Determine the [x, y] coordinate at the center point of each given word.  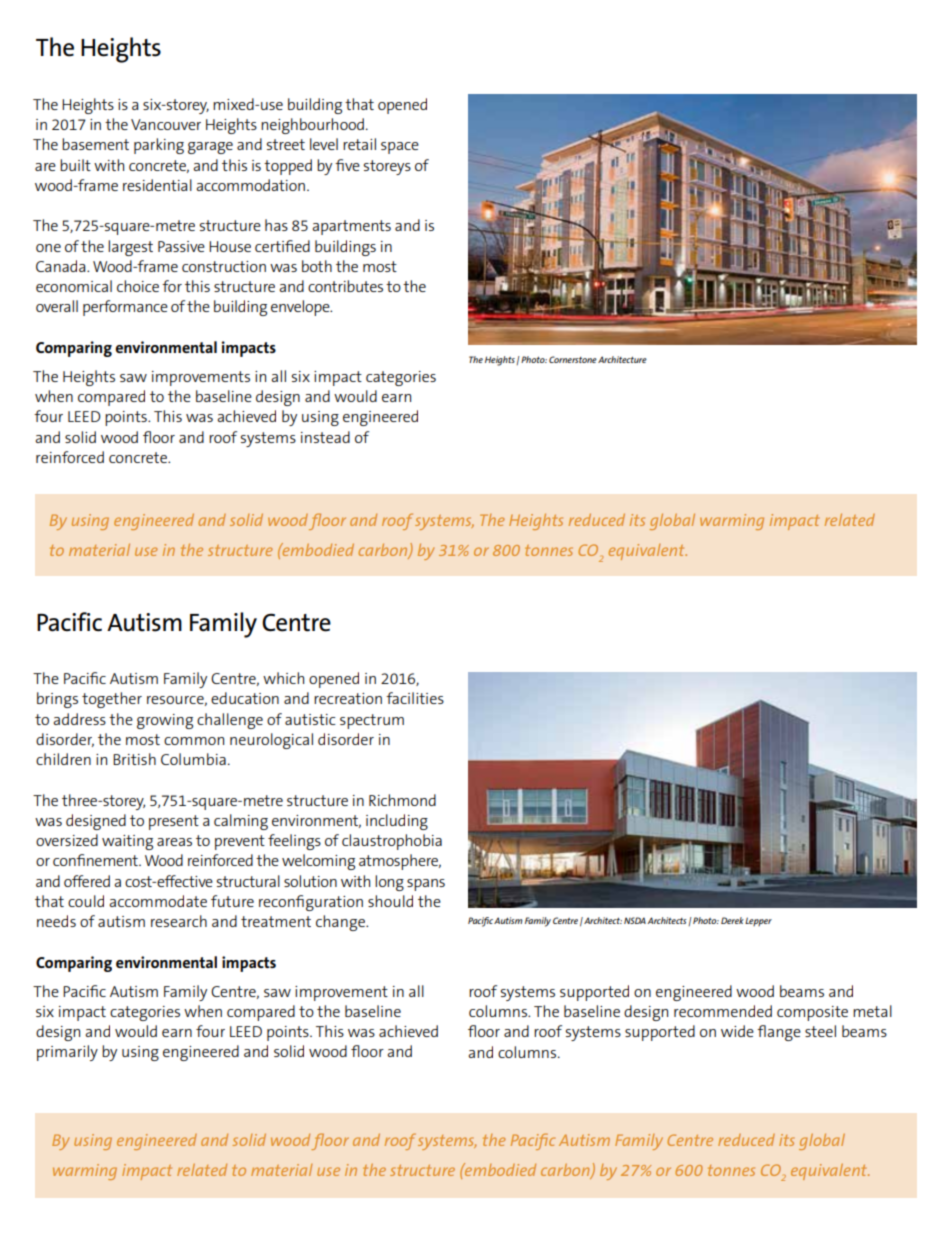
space [400, 148]
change [341, 923]
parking [159, 146]
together [112, 700]
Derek [732, 920]
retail [359, 144]
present [174, 822]
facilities [415, 698]
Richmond [402, 800]
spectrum [372, 721]
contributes [345, 286]
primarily [67, 1053]
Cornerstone [573, 359]
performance [125, 308]
